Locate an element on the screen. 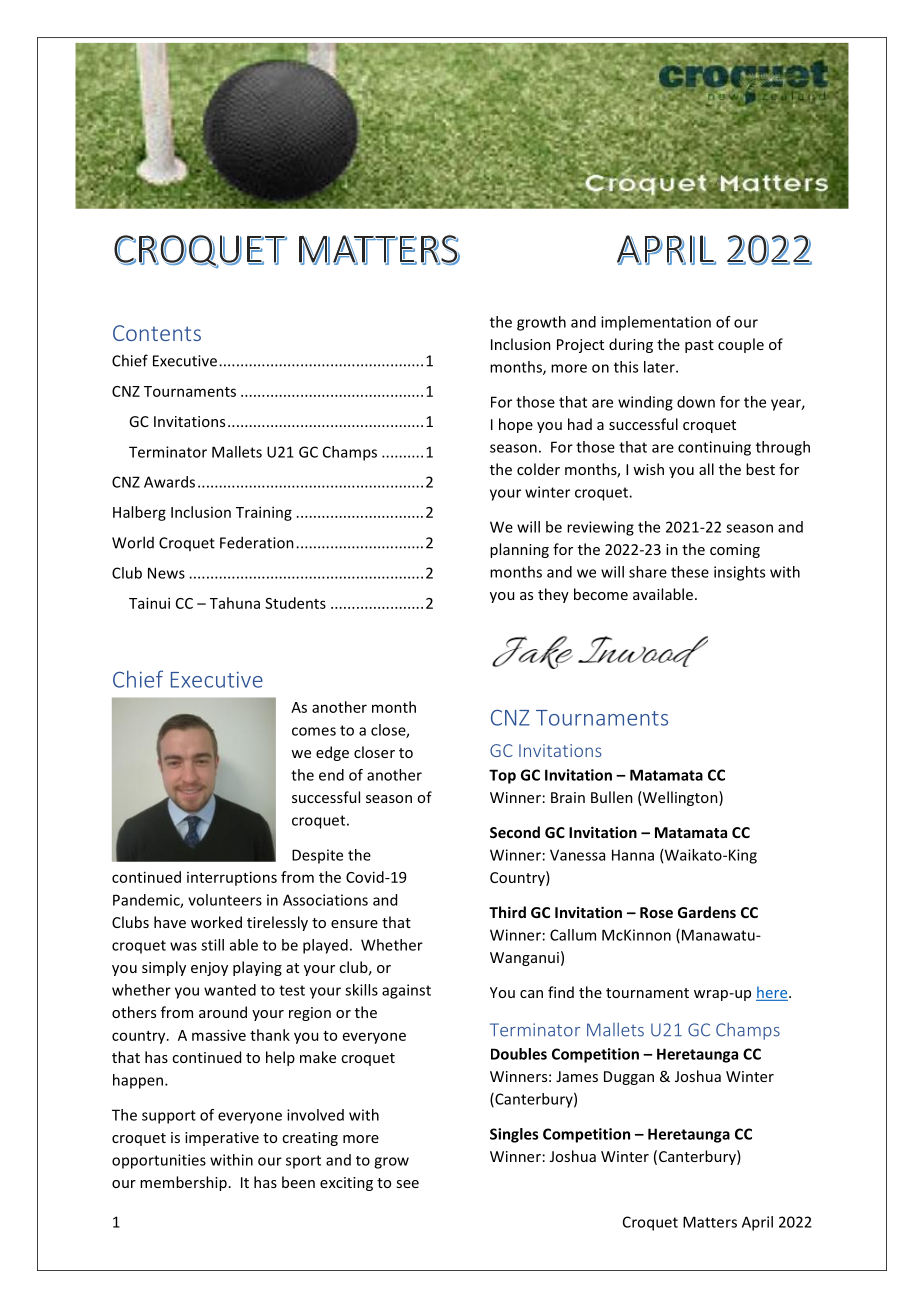  past is located at coordinates (699, 346).
